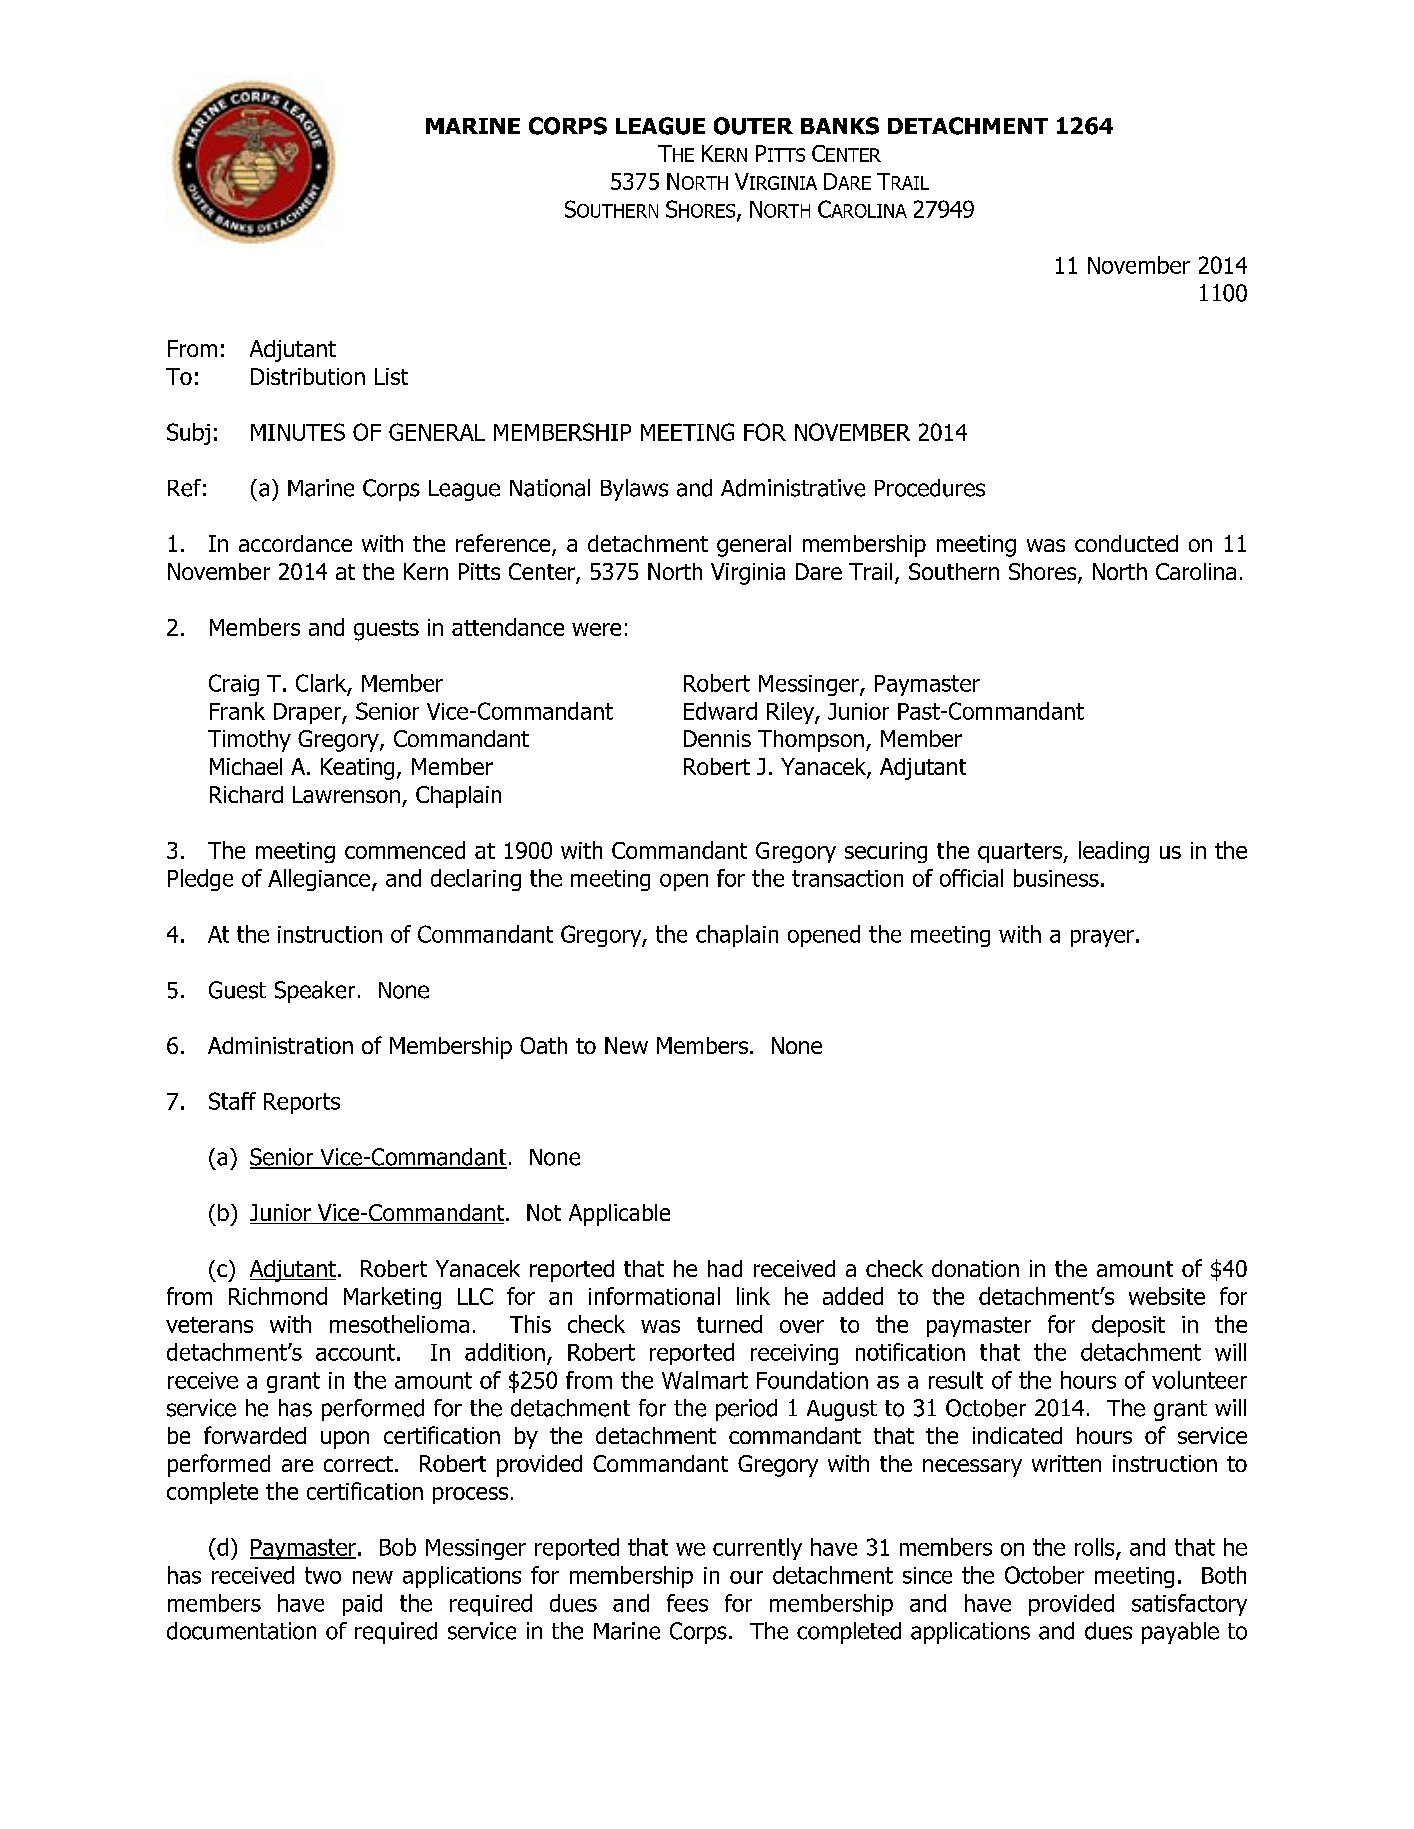 This document has width=1414, height=1829. What do you see at coordinates (753, 126) in the document?
I see `OUTER` at bounding box center [753, 126].
